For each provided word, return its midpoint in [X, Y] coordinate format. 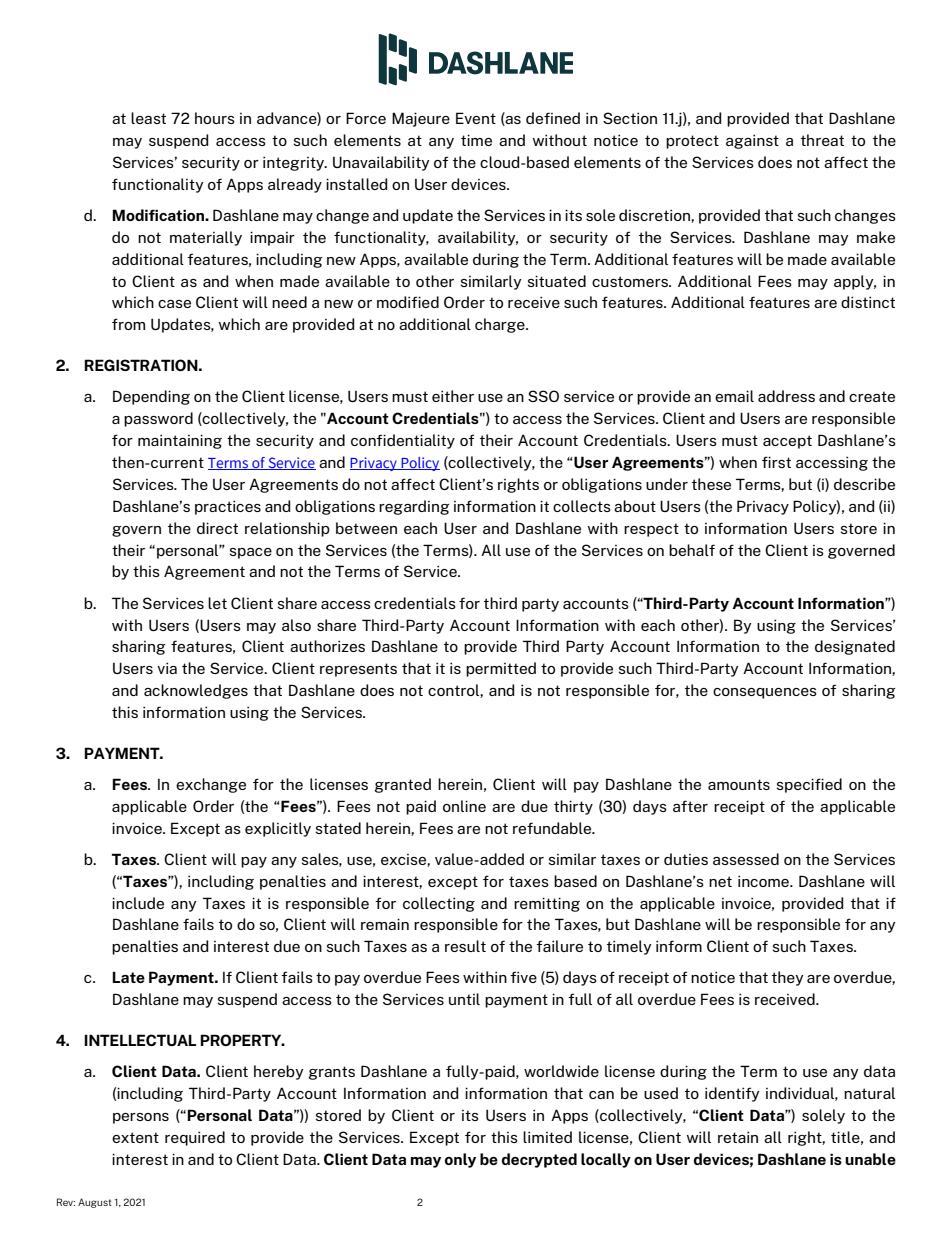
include [138, 903]
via [167, 668]
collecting [439, 904]
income [764, 881]
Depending [151, 397]
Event [476, 118]
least [148, 118]
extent [135, 1137]
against [752, 141]
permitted [501, 669]
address [786, 396]
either [453, 396]
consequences [765, 693]
